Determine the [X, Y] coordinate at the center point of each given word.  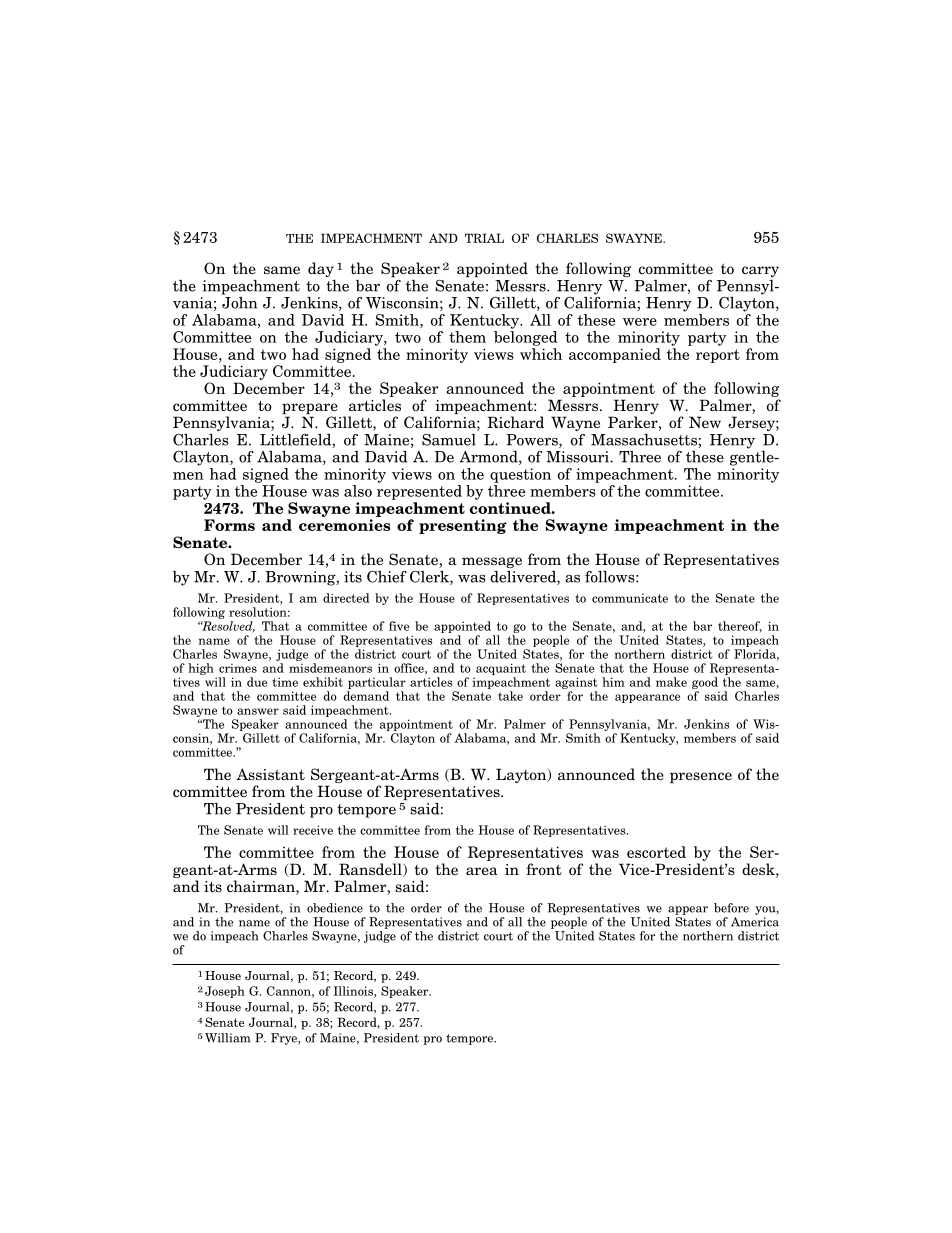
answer [258, 711]
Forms [229, 525]
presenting [463, 526]
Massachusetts [644, 440]
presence [701, 777]
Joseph [225, 992]
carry [760, 271]
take [510, 696]
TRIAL [484, 238]
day [321, 269]
